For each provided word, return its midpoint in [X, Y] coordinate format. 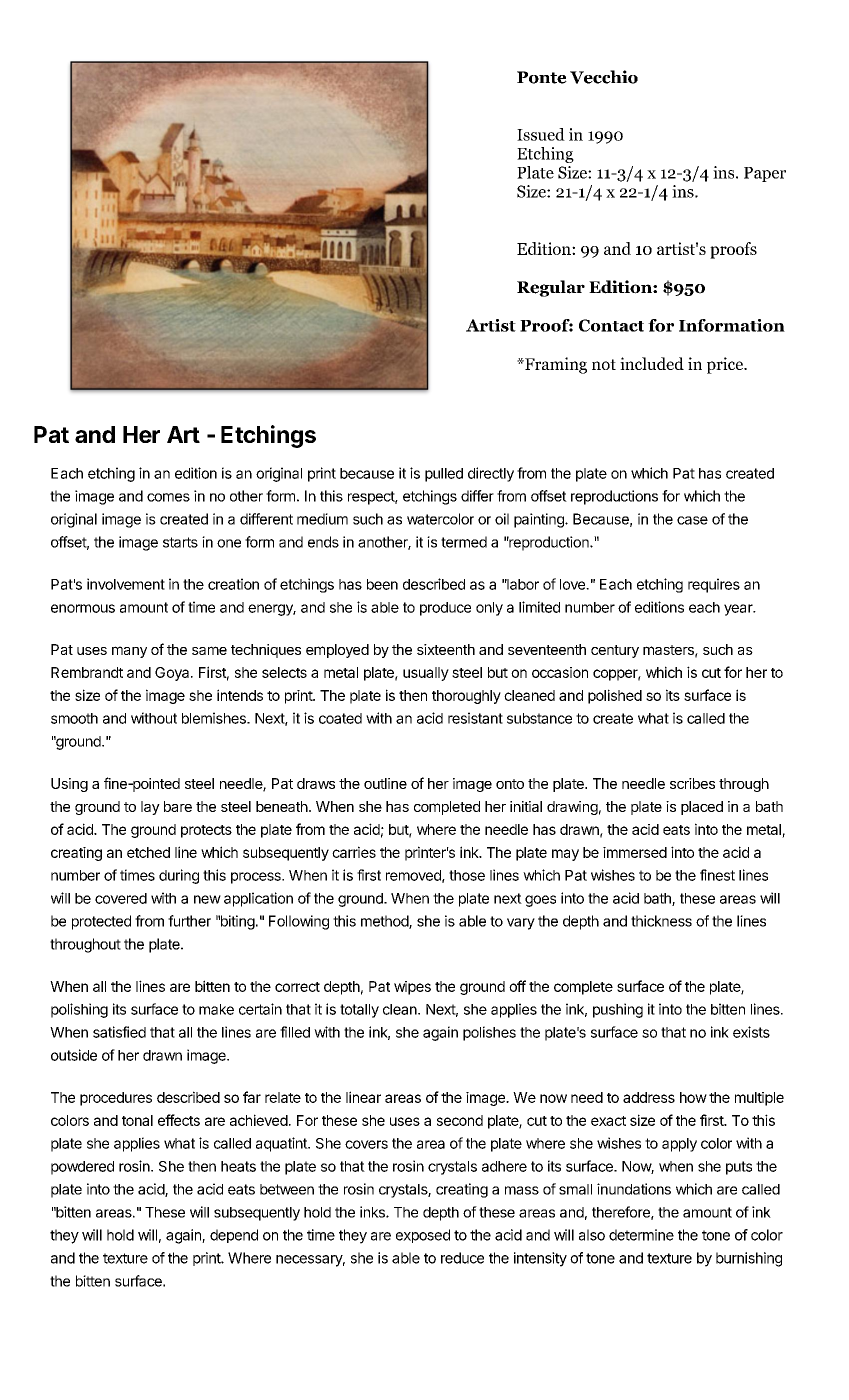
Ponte [542, 77]
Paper [765, 174]
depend [234, 1236]
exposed [423, 1236]
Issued [541, 134]
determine [641, 1235]
